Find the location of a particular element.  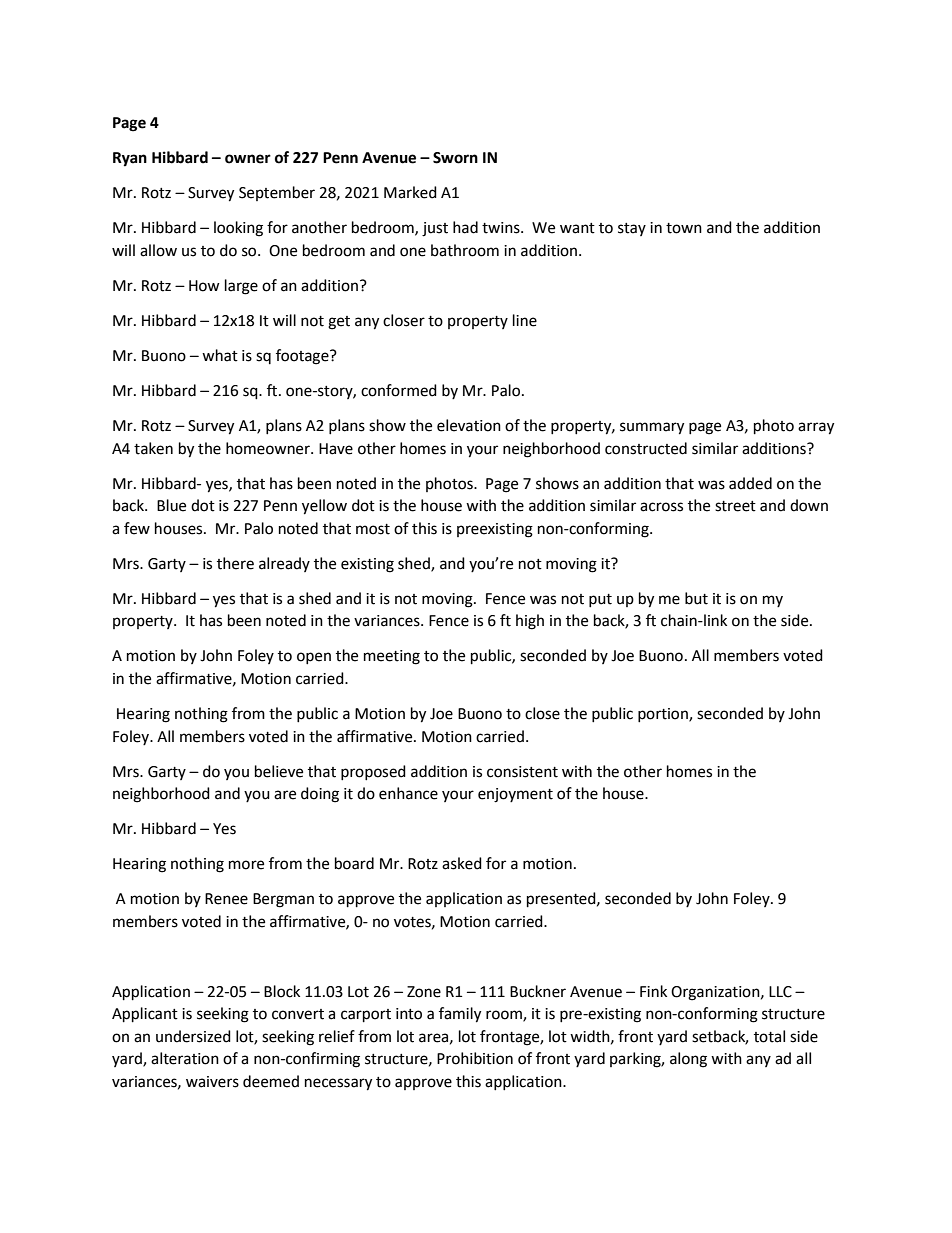

Sworn is located at coordinates (455, 158).
